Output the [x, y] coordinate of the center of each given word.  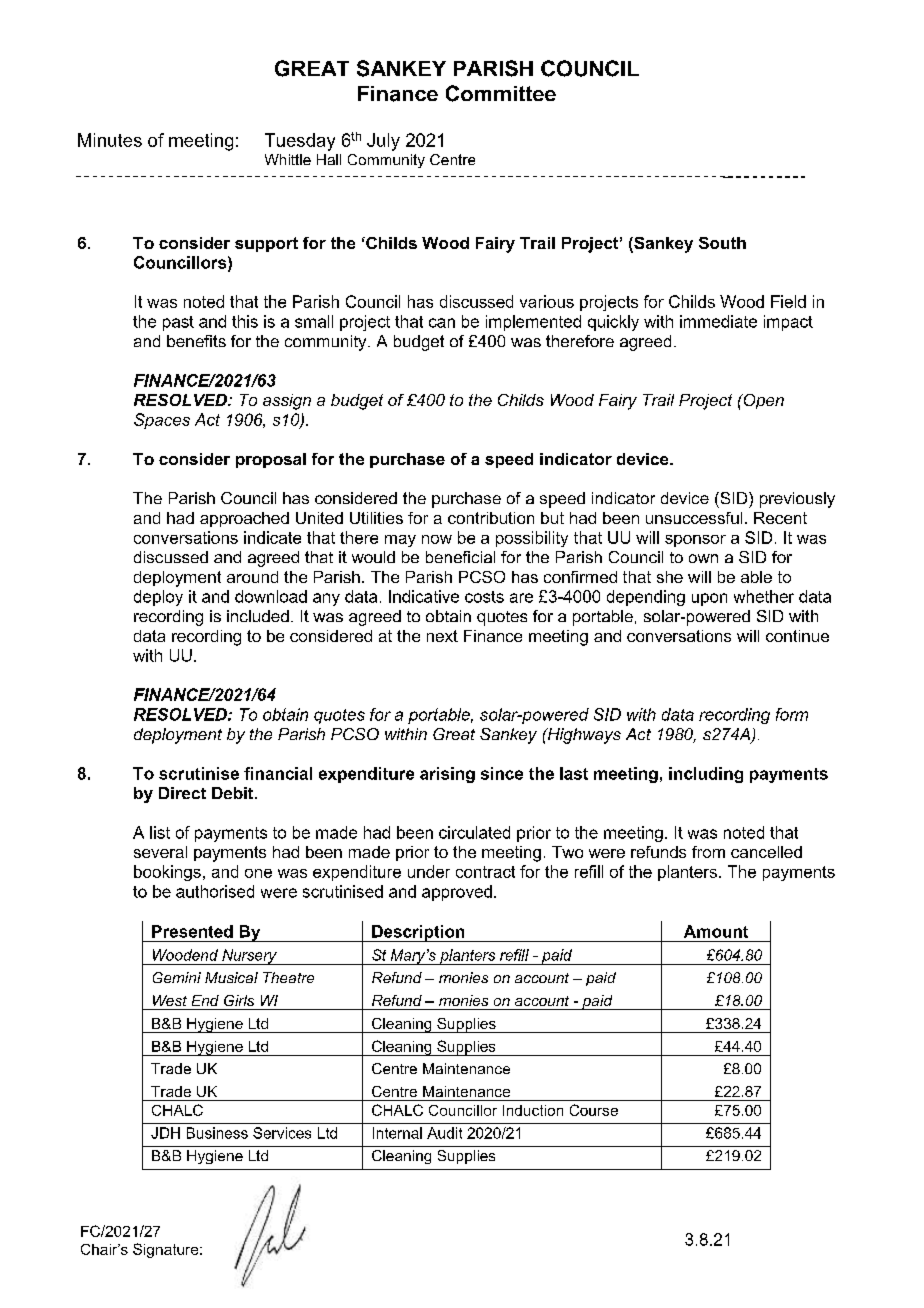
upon [709, 599]
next [442, 636]
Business [217, 1133]
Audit [444, 1133]
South [722, 243]
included [258, 616]
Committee [501, 93]
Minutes [110, 140]
